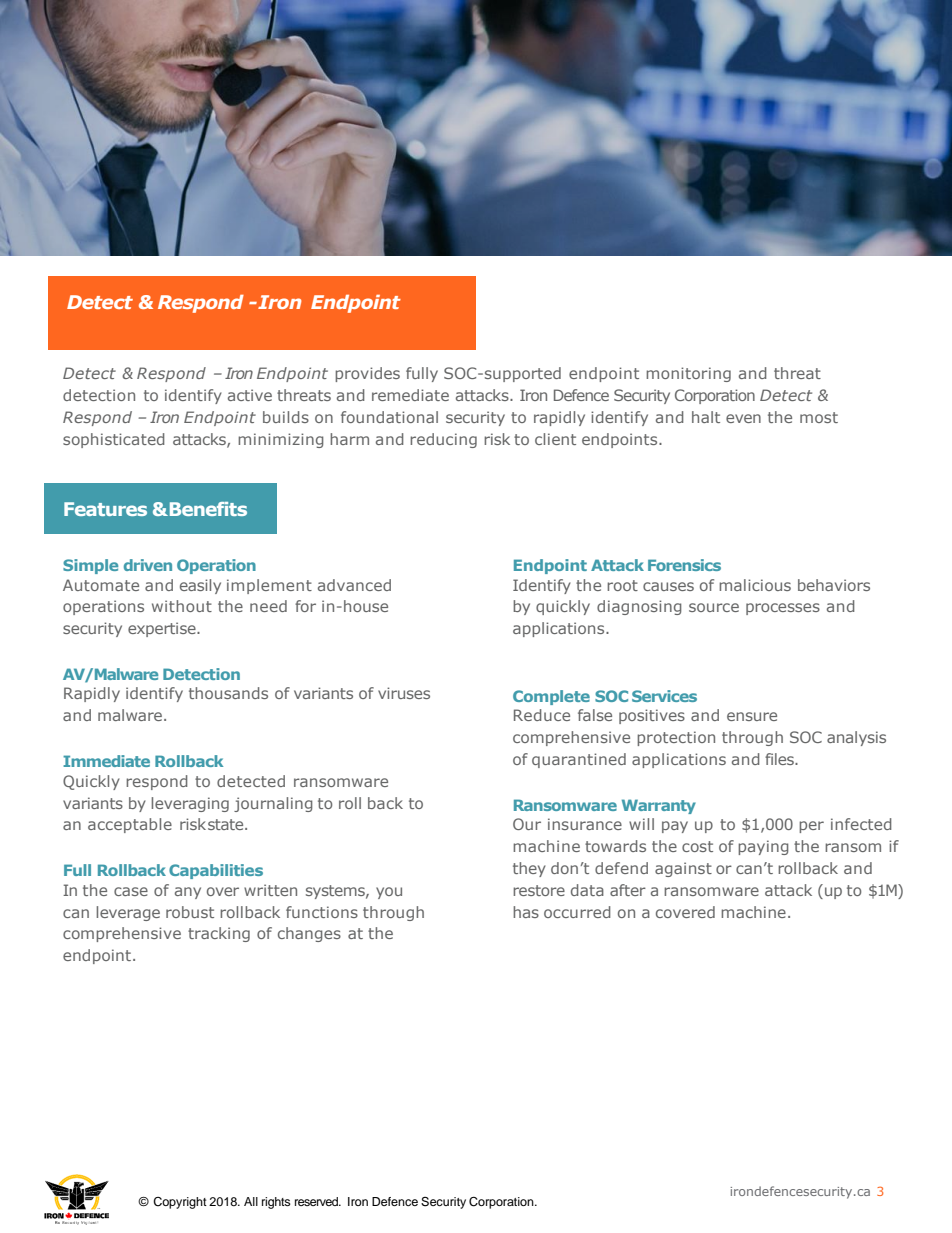 The image size is (952, 1233). I want to click on leveraging, so click(190, 804).
